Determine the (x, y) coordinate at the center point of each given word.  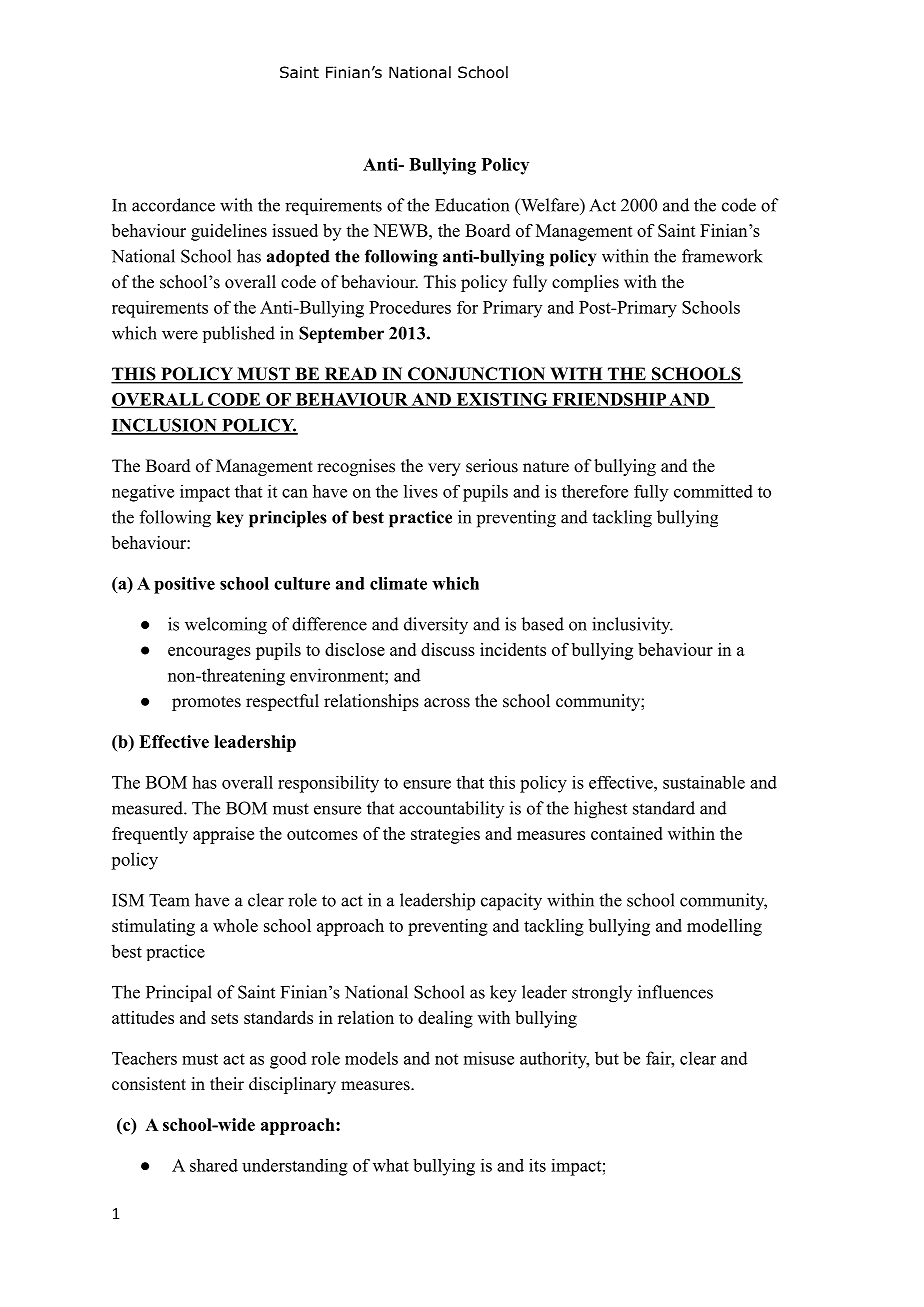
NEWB (401, 230)
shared (214, 1165)
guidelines (229, 232)
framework (722, 256)
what (391, 1165)
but (607, 1058)
